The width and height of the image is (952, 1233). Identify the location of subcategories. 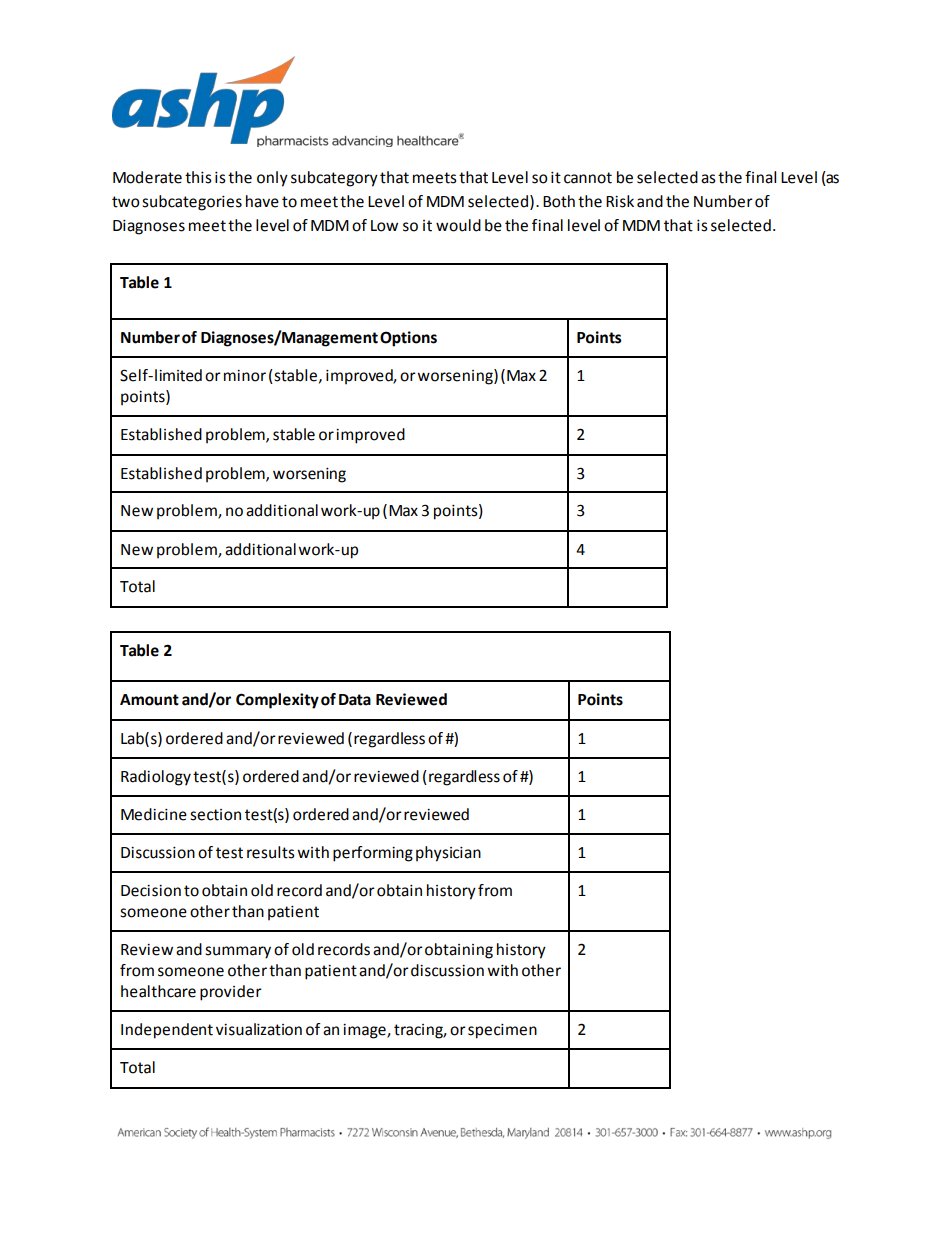
(192, 203).
